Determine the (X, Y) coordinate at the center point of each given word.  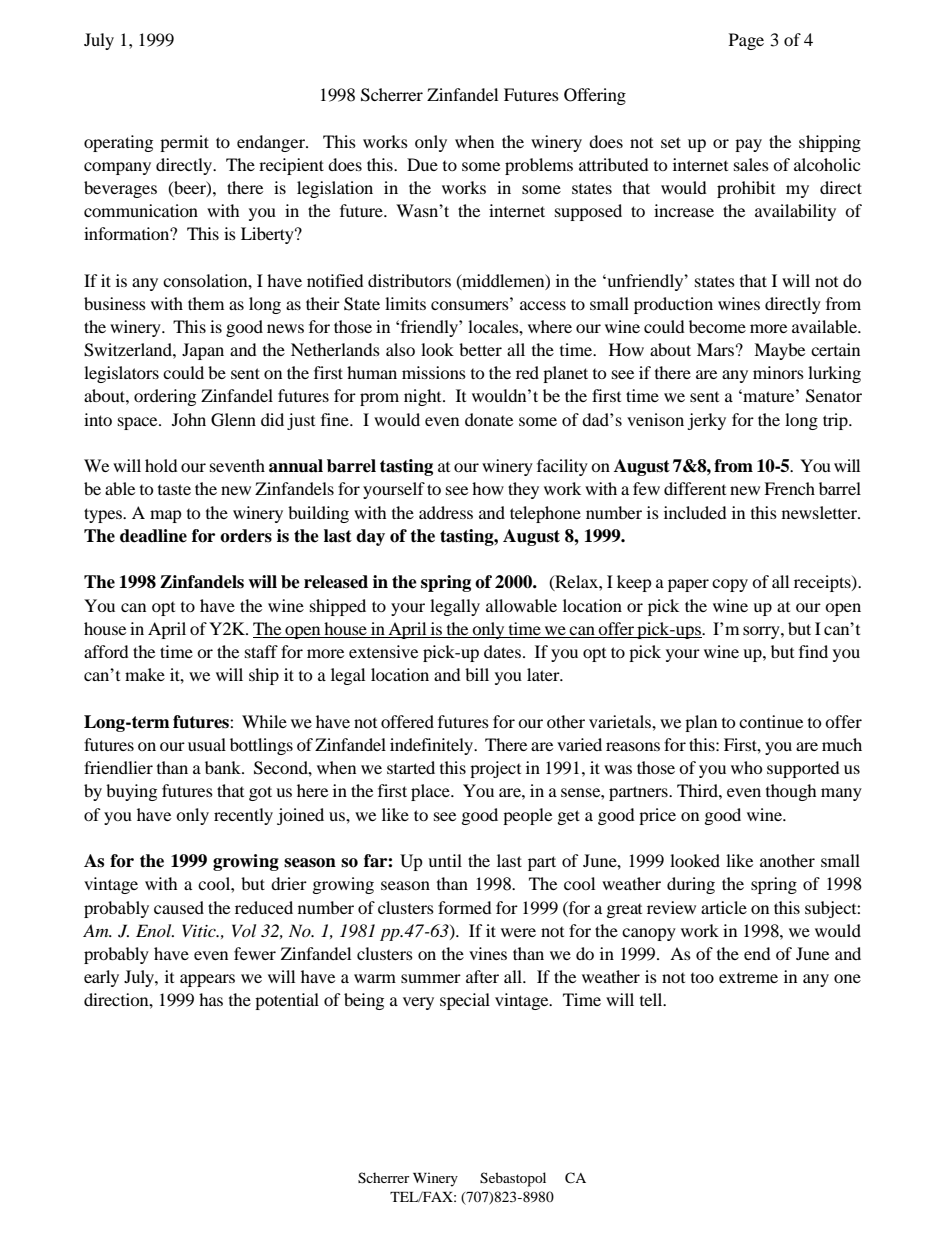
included (695, 512)
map (166, 516)
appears (207, 980)
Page (746, 41)
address (446, 512)
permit (184, 143)
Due (422, 164)
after (482, 976)
